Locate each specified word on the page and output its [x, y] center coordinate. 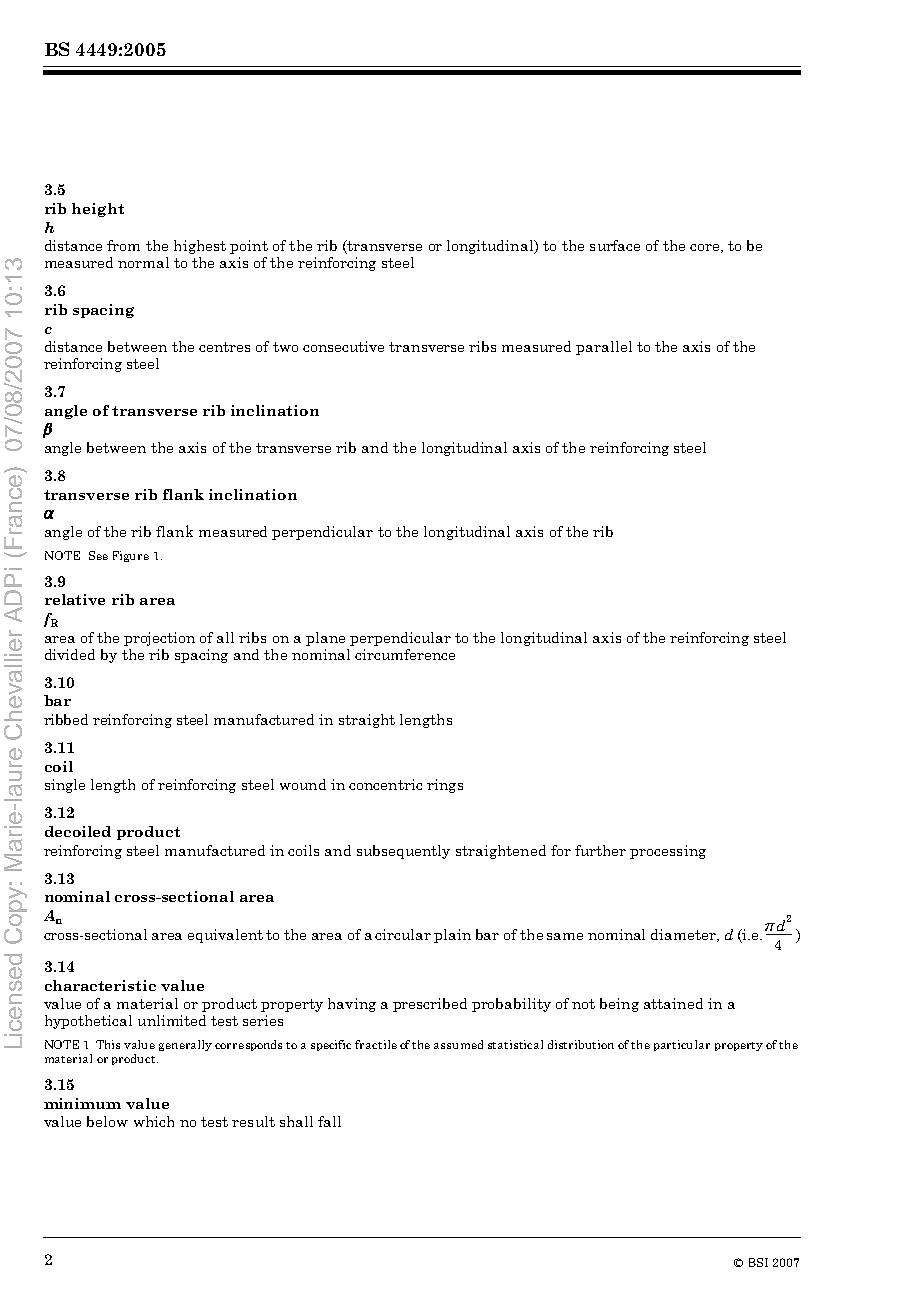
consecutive [343, 346]
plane [325, 639]
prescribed [430, 1005]
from [123, 245]
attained [673, 1003]
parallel [604, 348]
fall [329, 1121]
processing [668, 852]
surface [615, 245]
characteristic [100, 985]
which [154, 1121]
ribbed [66, 719]
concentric [385, 784]
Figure [131, 556]
